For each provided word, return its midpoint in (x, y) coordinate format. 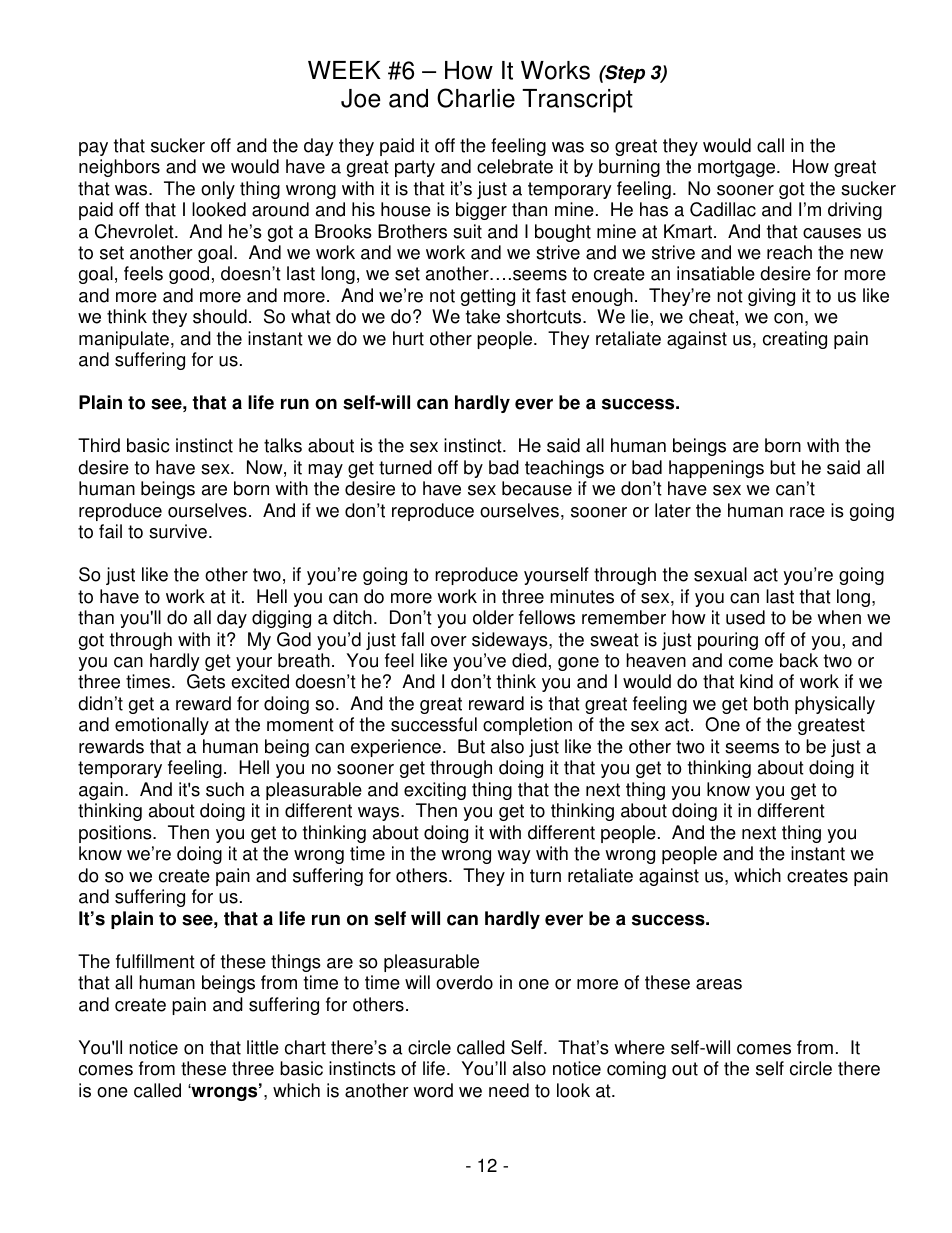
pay (93, 149)
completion (527, 726)
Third (99, 445)
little (263, 1047)
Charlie (476, 98)
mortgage (738, 168)
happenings (716, 469)
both (771, 703)
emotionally (162, 726)
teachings (564, 469)
